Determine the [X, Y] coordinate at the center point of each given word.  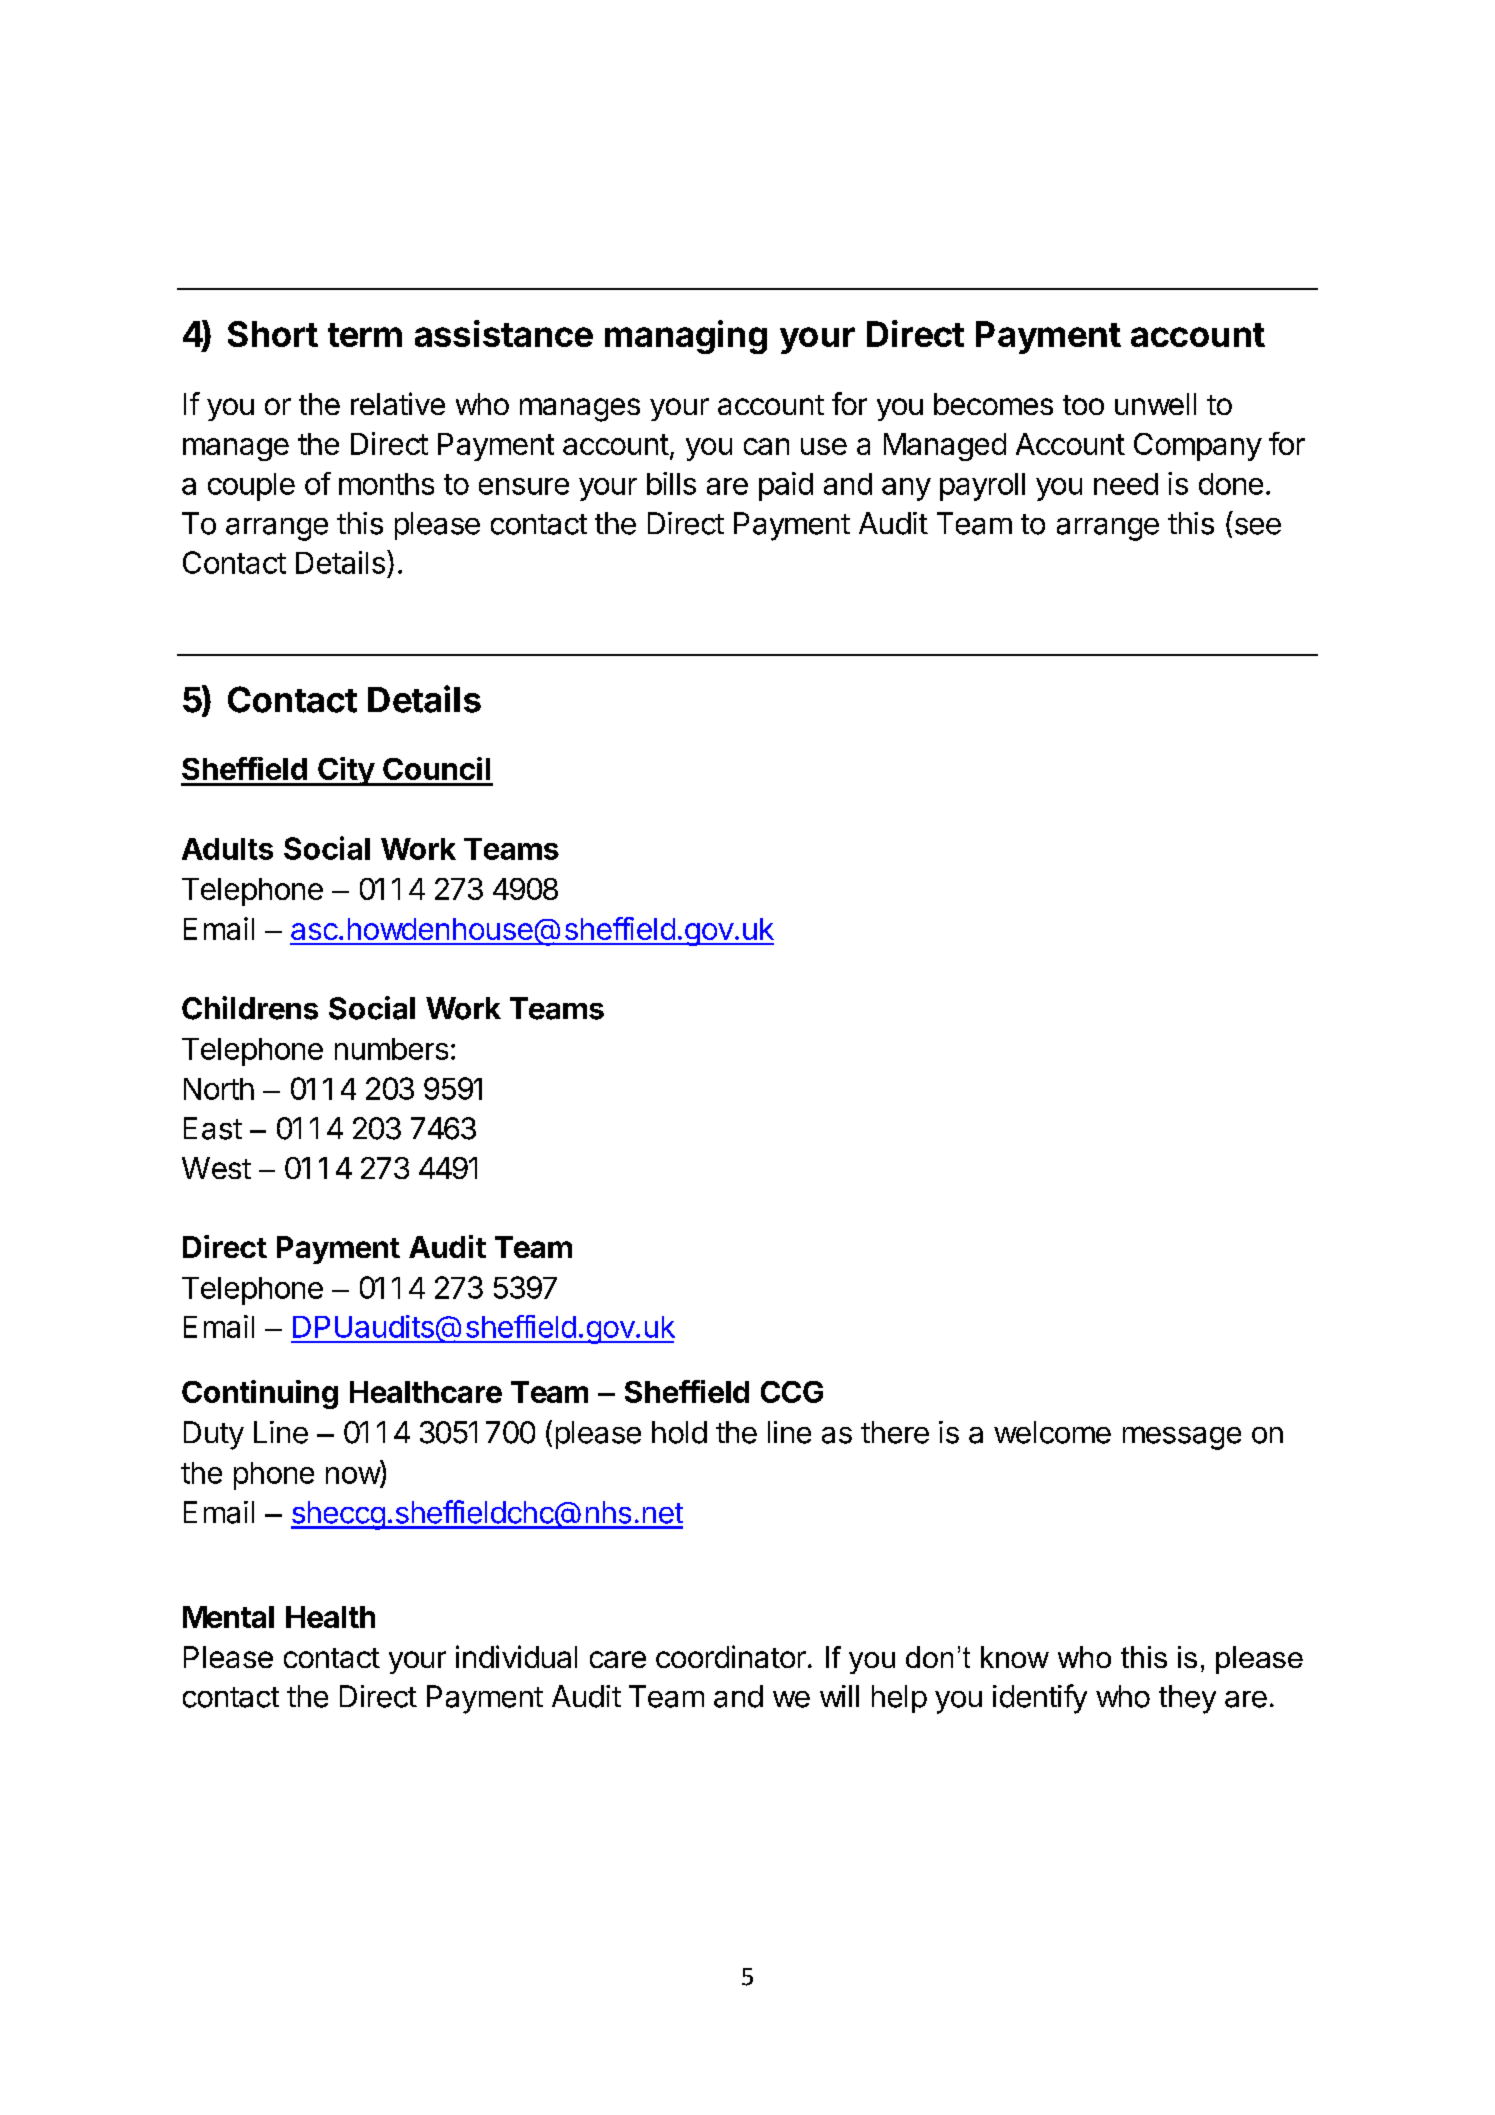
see [1258, 526]
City [346, 771]
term [365, 335]
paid [786, 486]
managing [686, 337]
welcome [1052, 1432]
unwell [1155, 404]
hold [679, 1432]
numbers [391, 1049]
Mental [228, 1617]
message [1182, 1438]
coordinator [731, 1656]
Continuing [260, 1394]
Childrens [250, 1008]
